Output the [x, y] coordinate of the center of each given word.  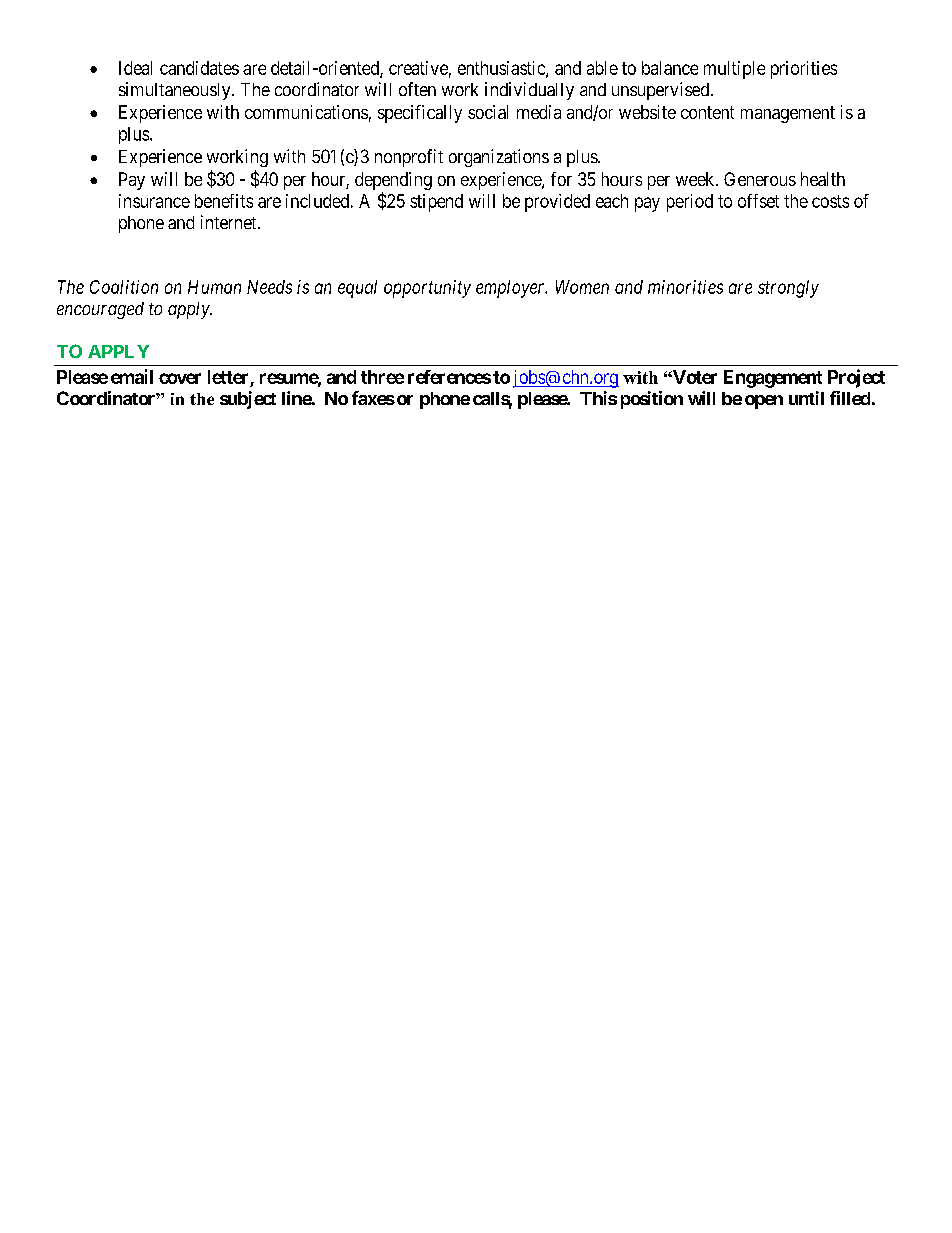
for [561, 179]
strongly [788, 289]
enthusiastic [502, 69]
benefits [224, 201]
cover [180, 378]
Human [214, 287]
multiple [734, 70]
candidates [199, 68]
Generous [760, 179]
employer [511, 289]
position [652, 400]
